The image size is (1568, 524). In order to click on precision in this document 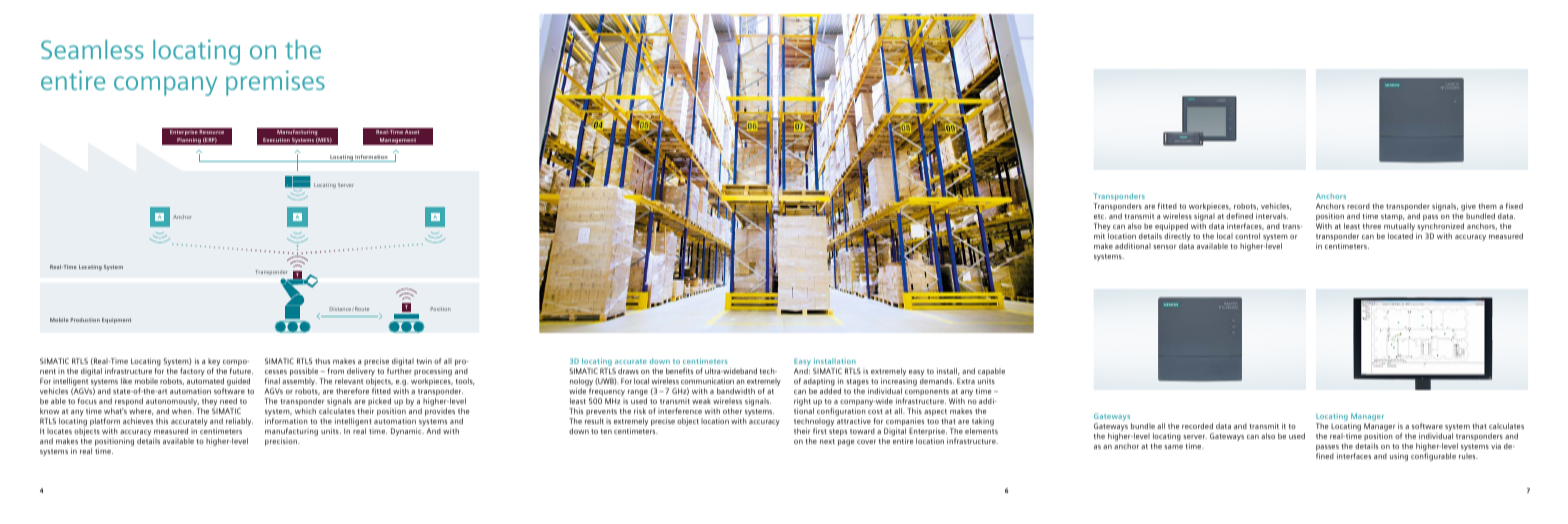, I will do `click(282, 442)`.
